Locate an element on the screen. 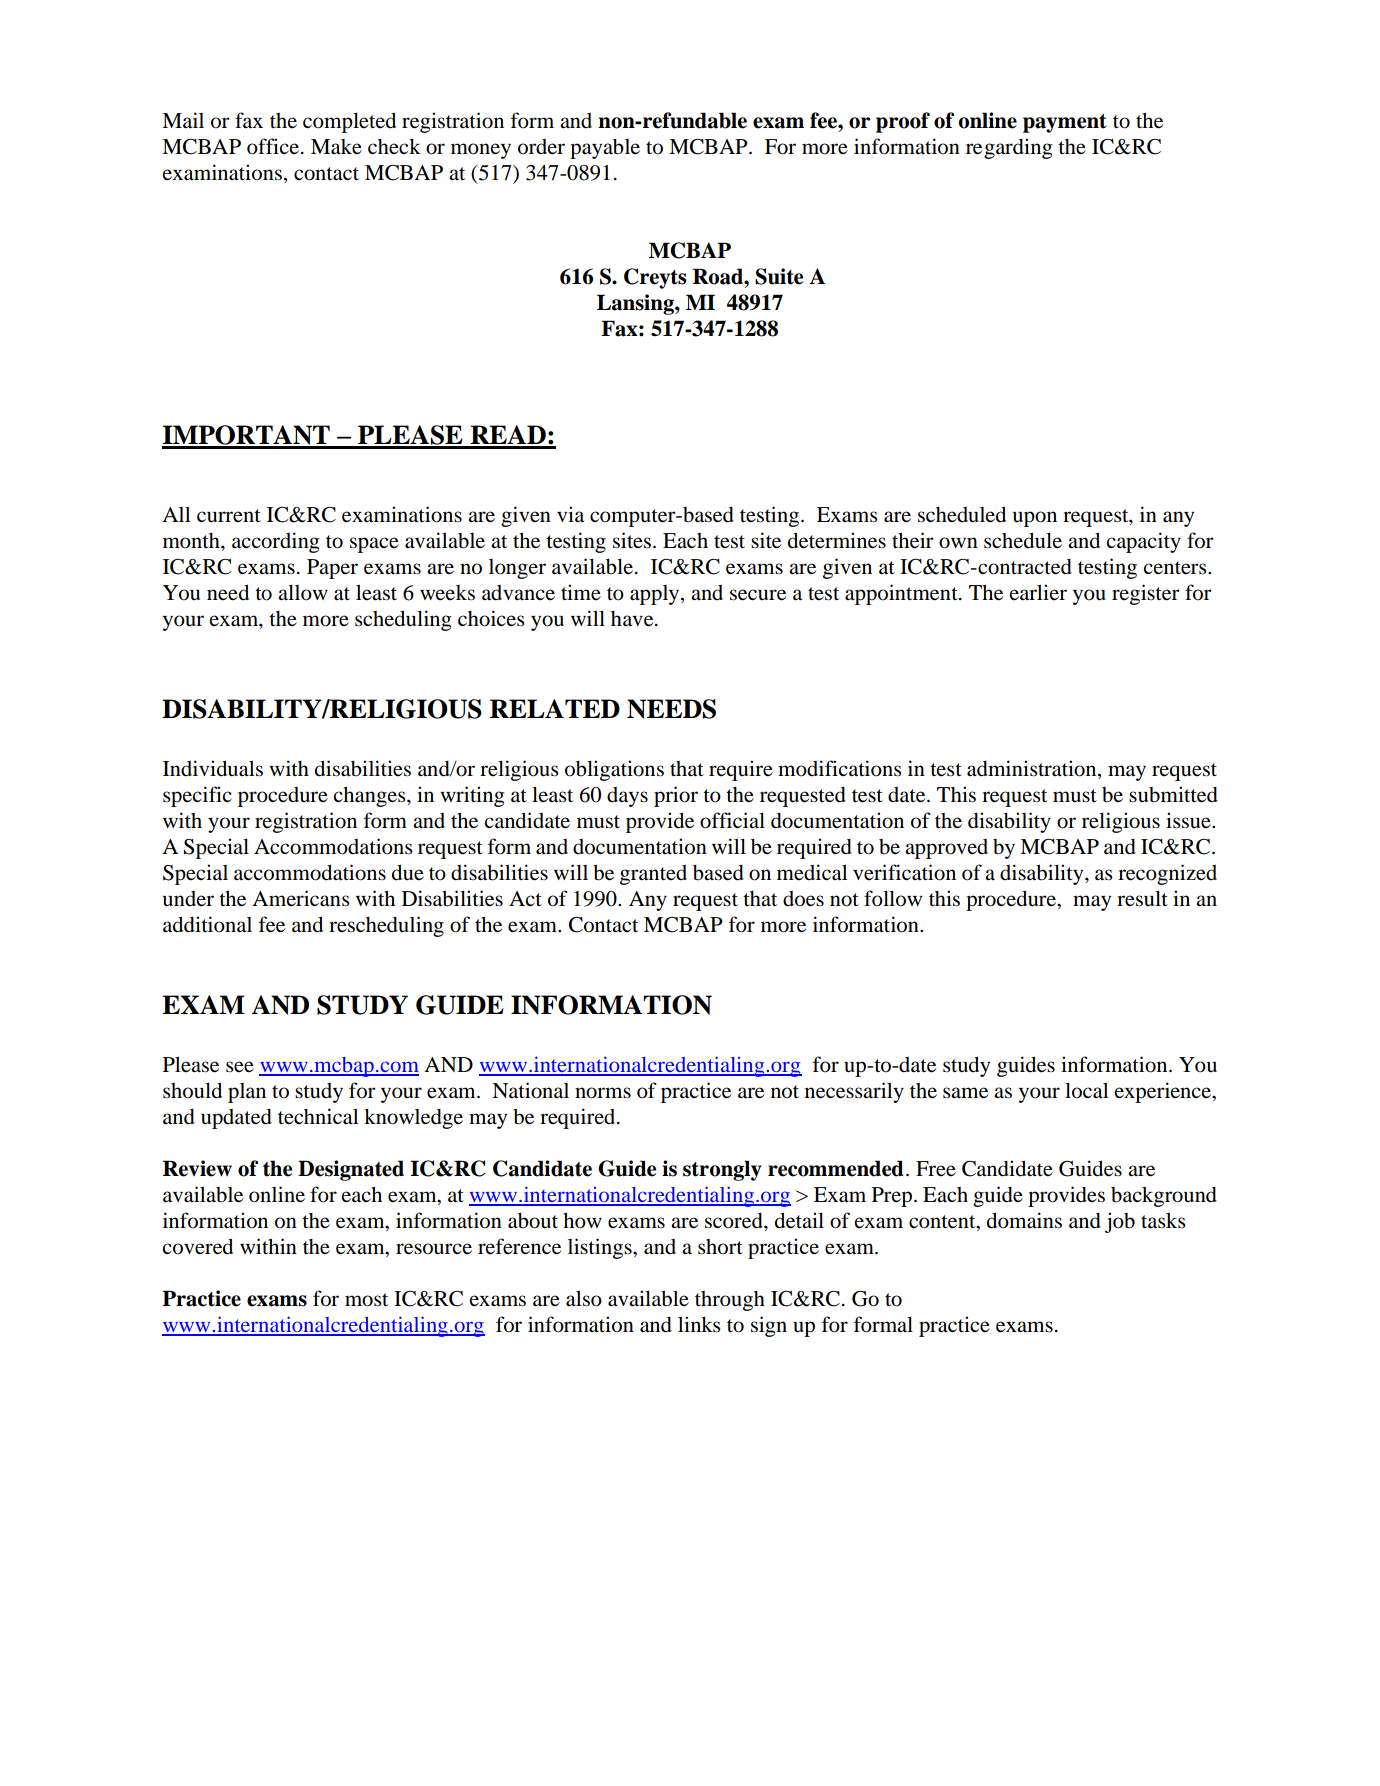 This screenshot has height=1786, width=1380. office is located at coordinates (273, 146).
